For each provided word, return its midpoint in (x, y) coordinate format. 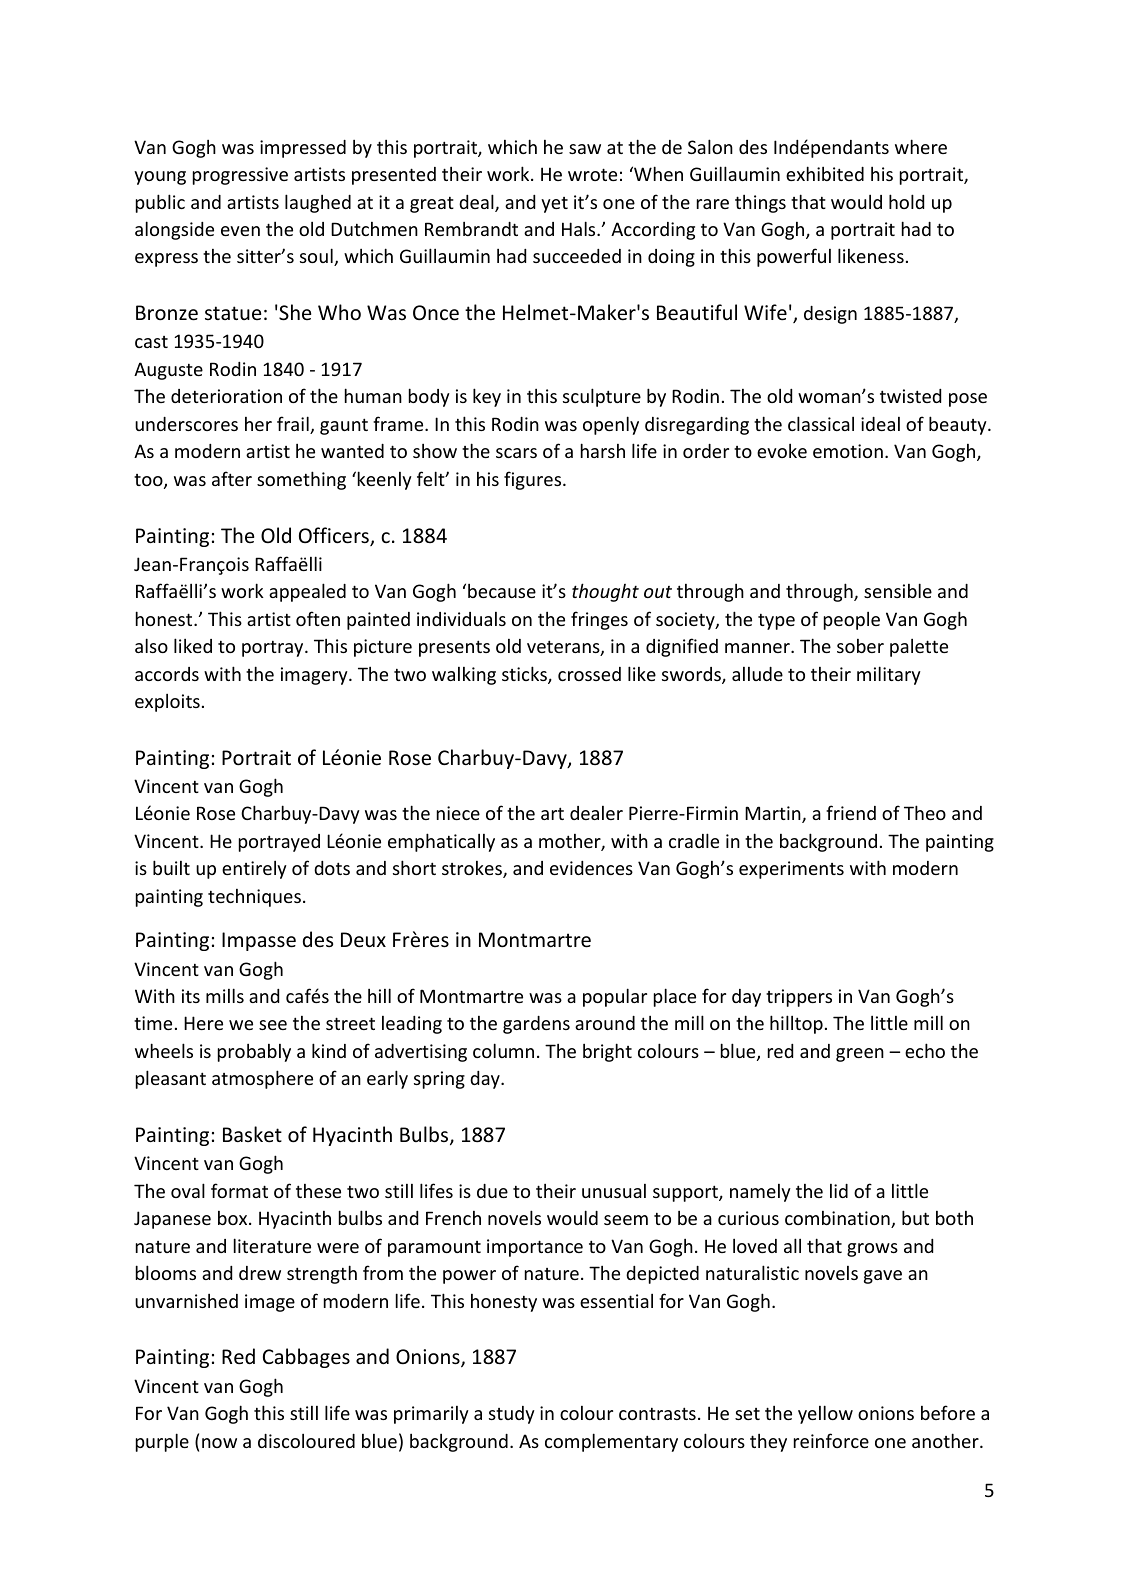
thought (605, 592)
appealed (307, 592)
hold (906, 201)
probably (254, 1053)
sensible (898, 590)
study (512, 1415)
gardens (536, 1025)
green (860, 1055)
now (219, 1443)
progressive (240, 176)
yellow (825, 1414)
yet (554, 205)
